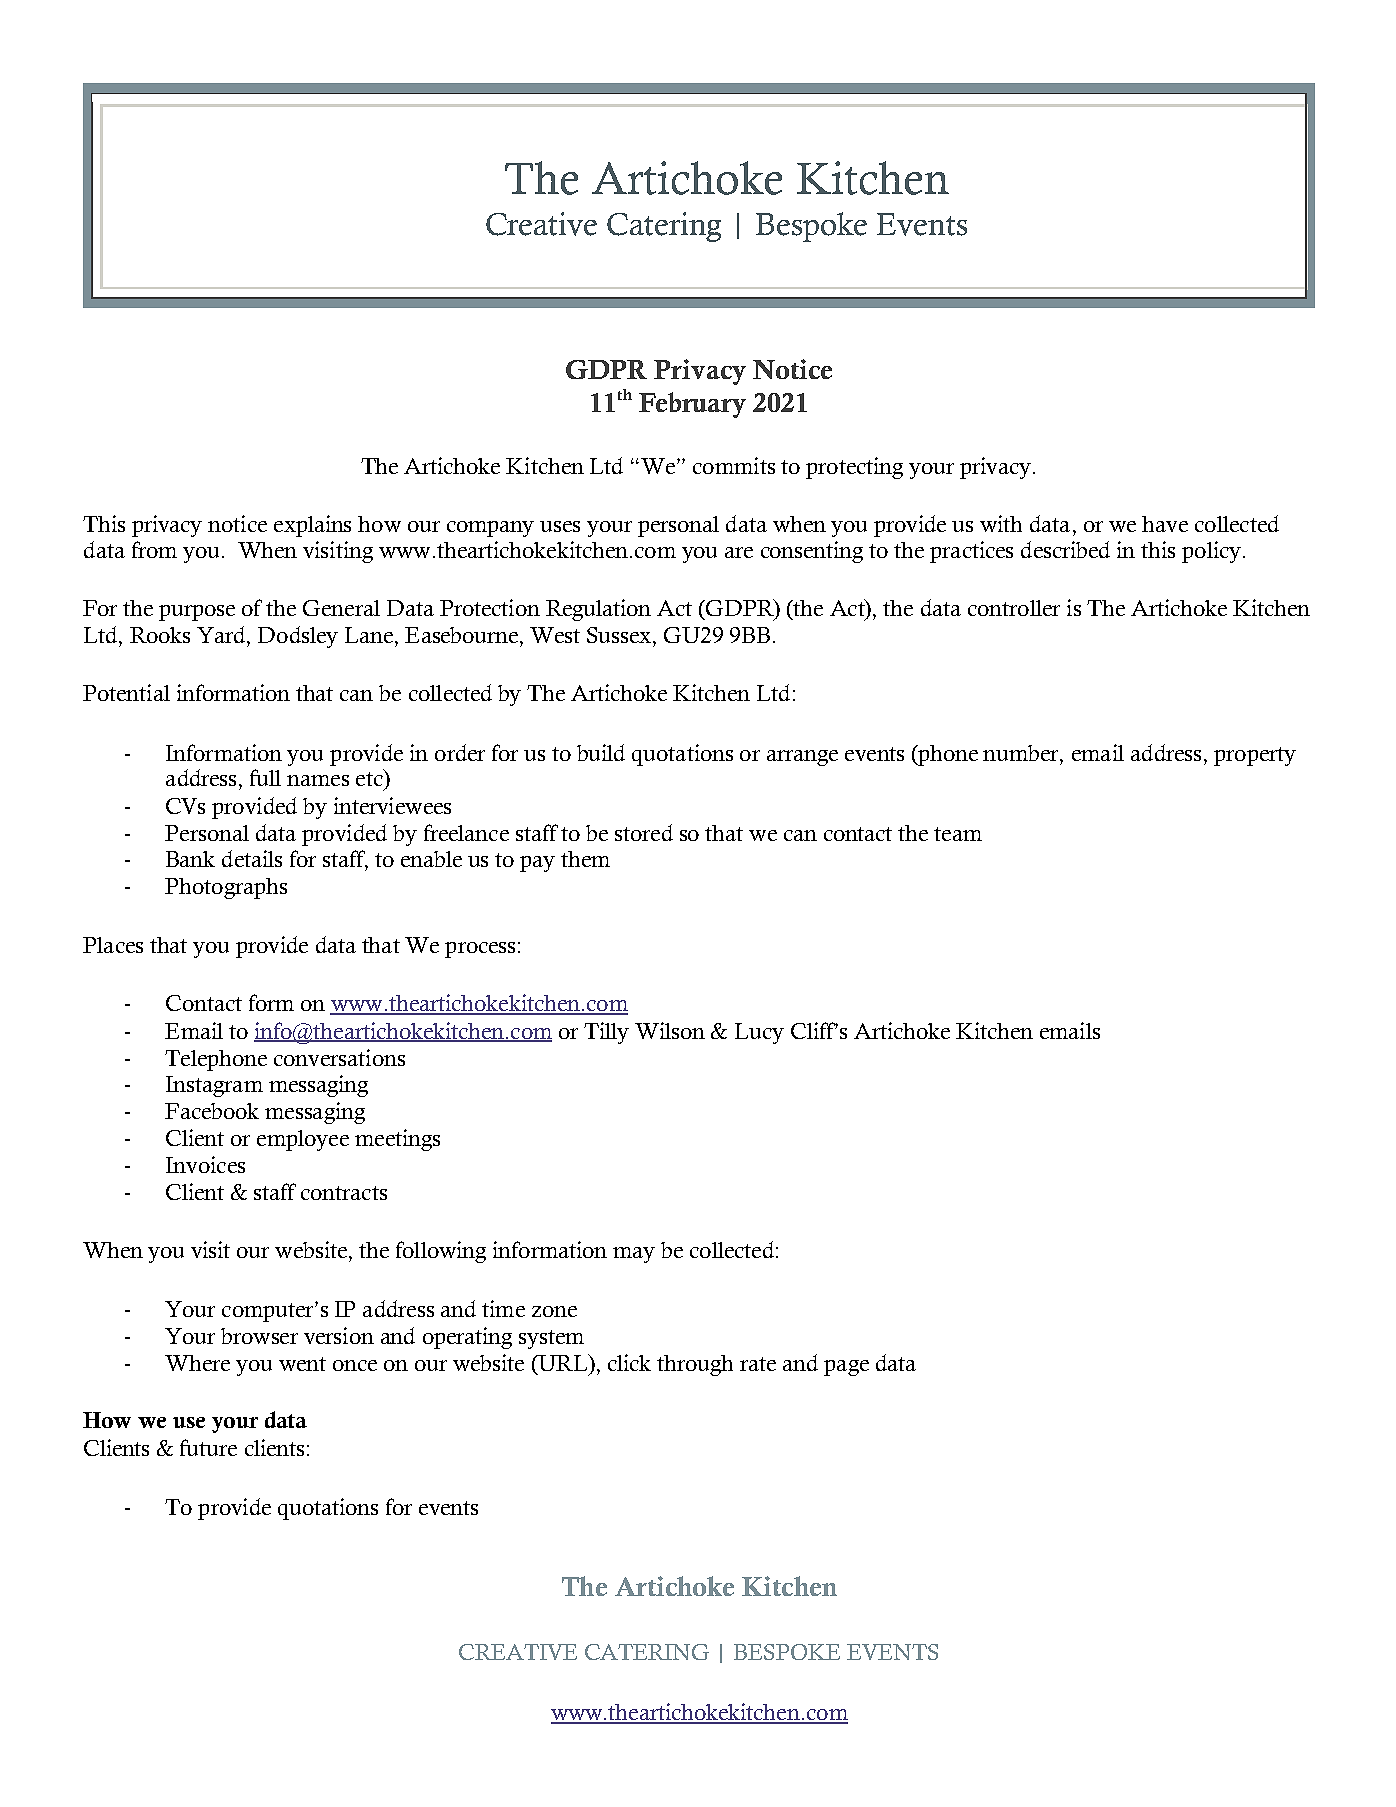 The image size is (1396, 1807). I want to click on through, so click(695, 1365).
